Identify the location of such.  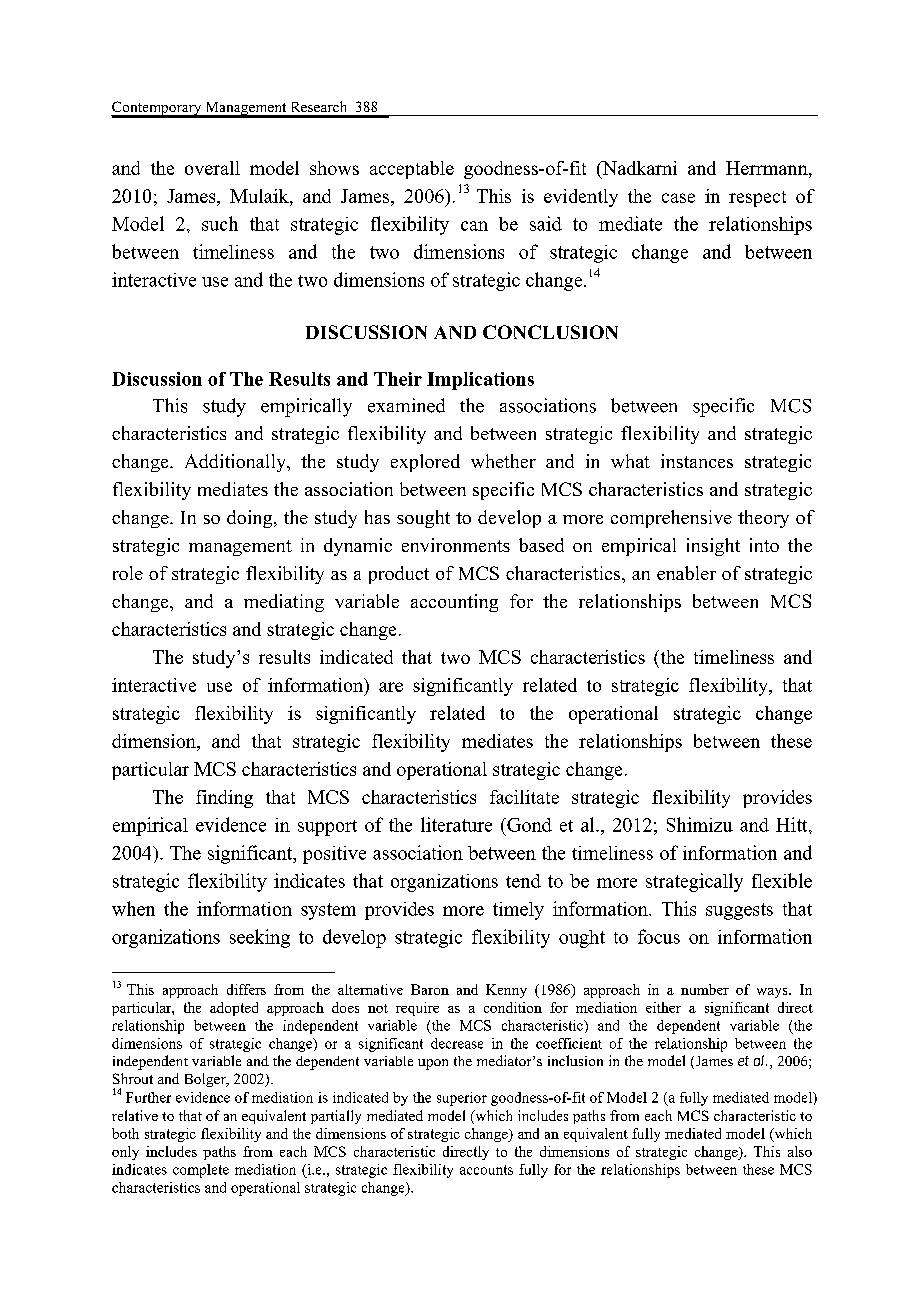
(220, 223).
